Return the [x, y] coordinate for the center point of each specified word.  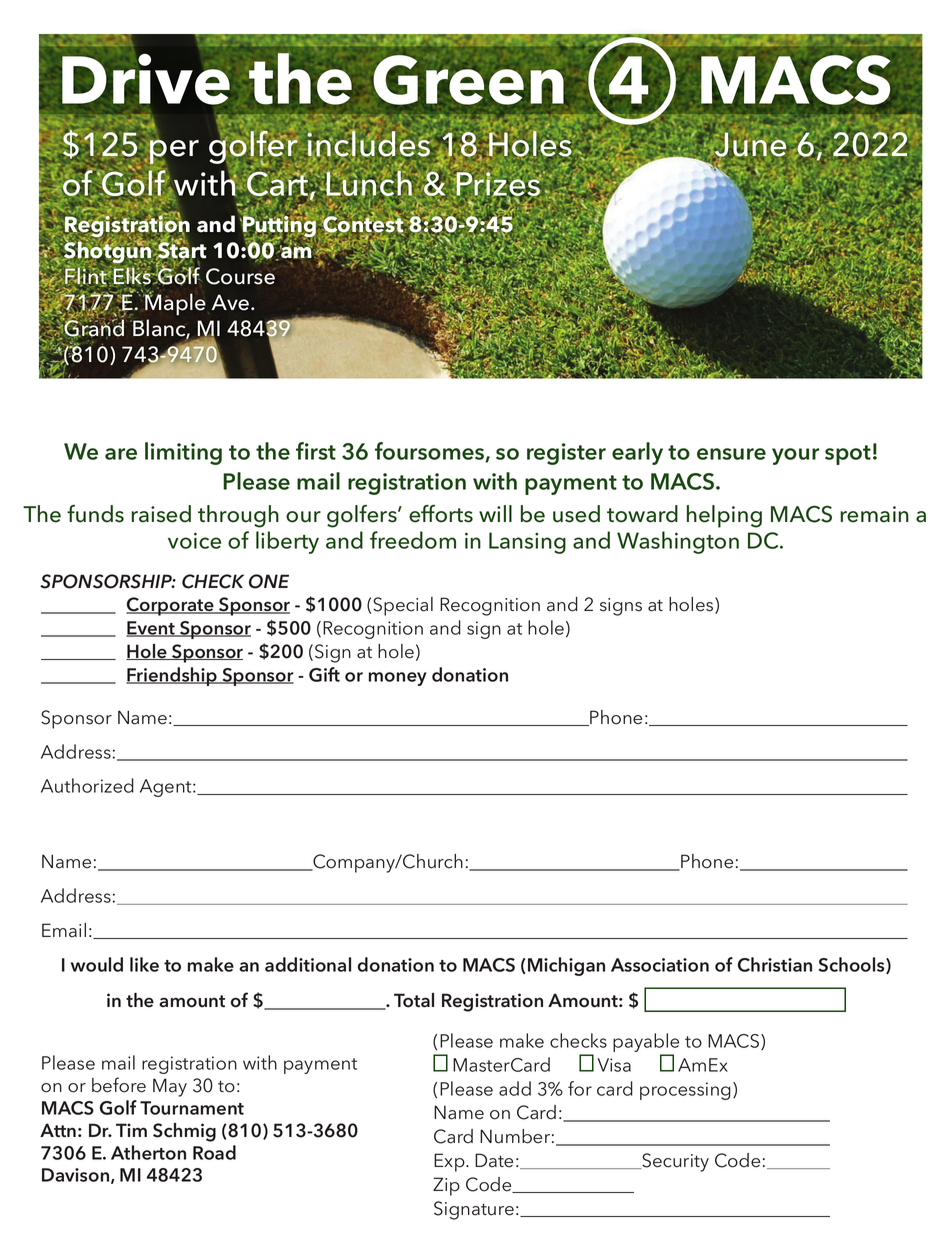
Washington [678, 542]
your [795, 456]
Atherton [148, 1152]
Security [674, 1162]
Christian [775, 964]
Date [494, 1160]
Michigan [566, 966]
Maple [174, 303]
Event [151, 629]
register [566, 454]
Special [403, 606]
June [750, 146]
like [144, 964]
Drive [146, 79]
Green [468, 80]
